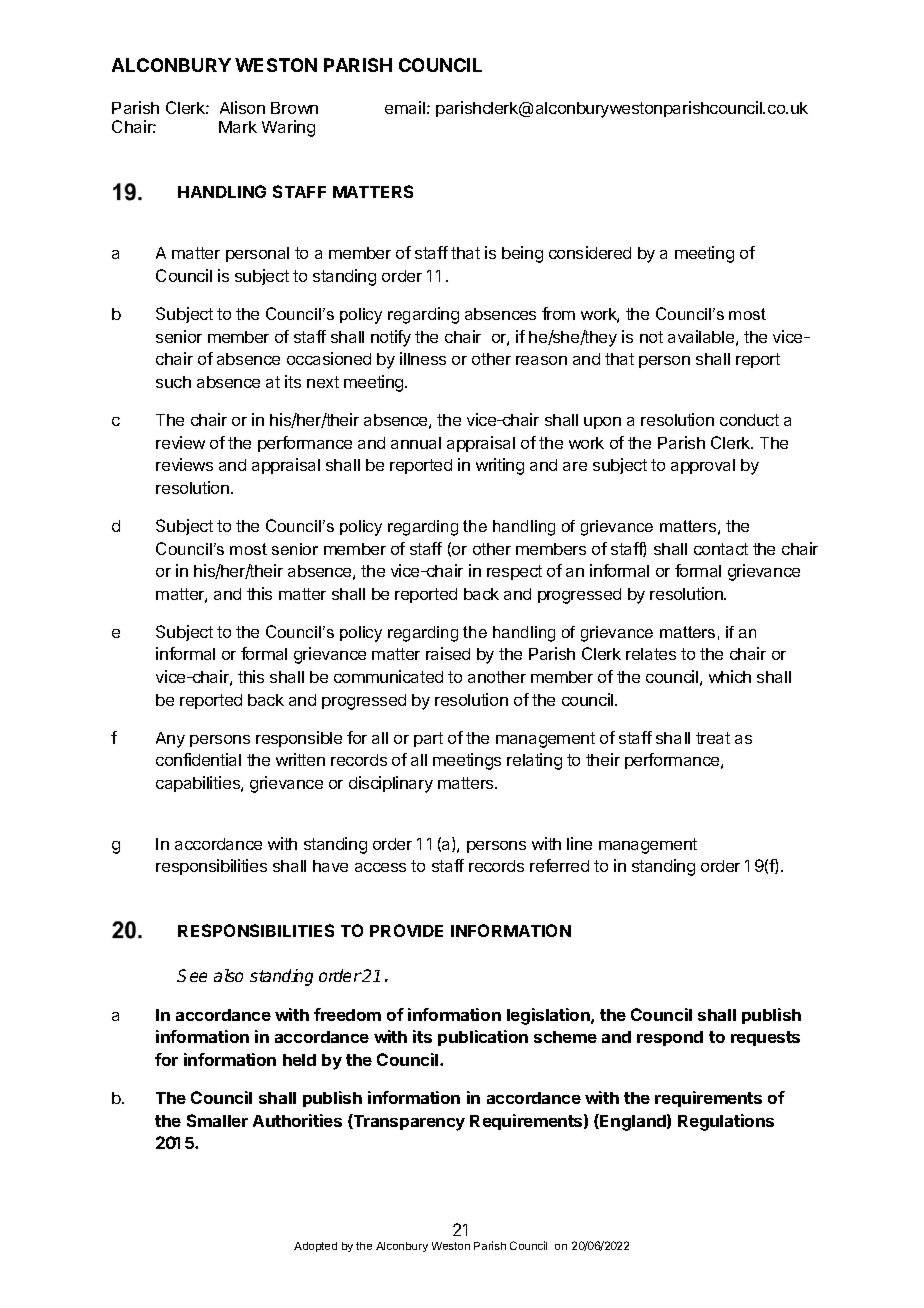  Describe the element at coordinates (405, 107) in the screenshot. I see `email` at that location.
